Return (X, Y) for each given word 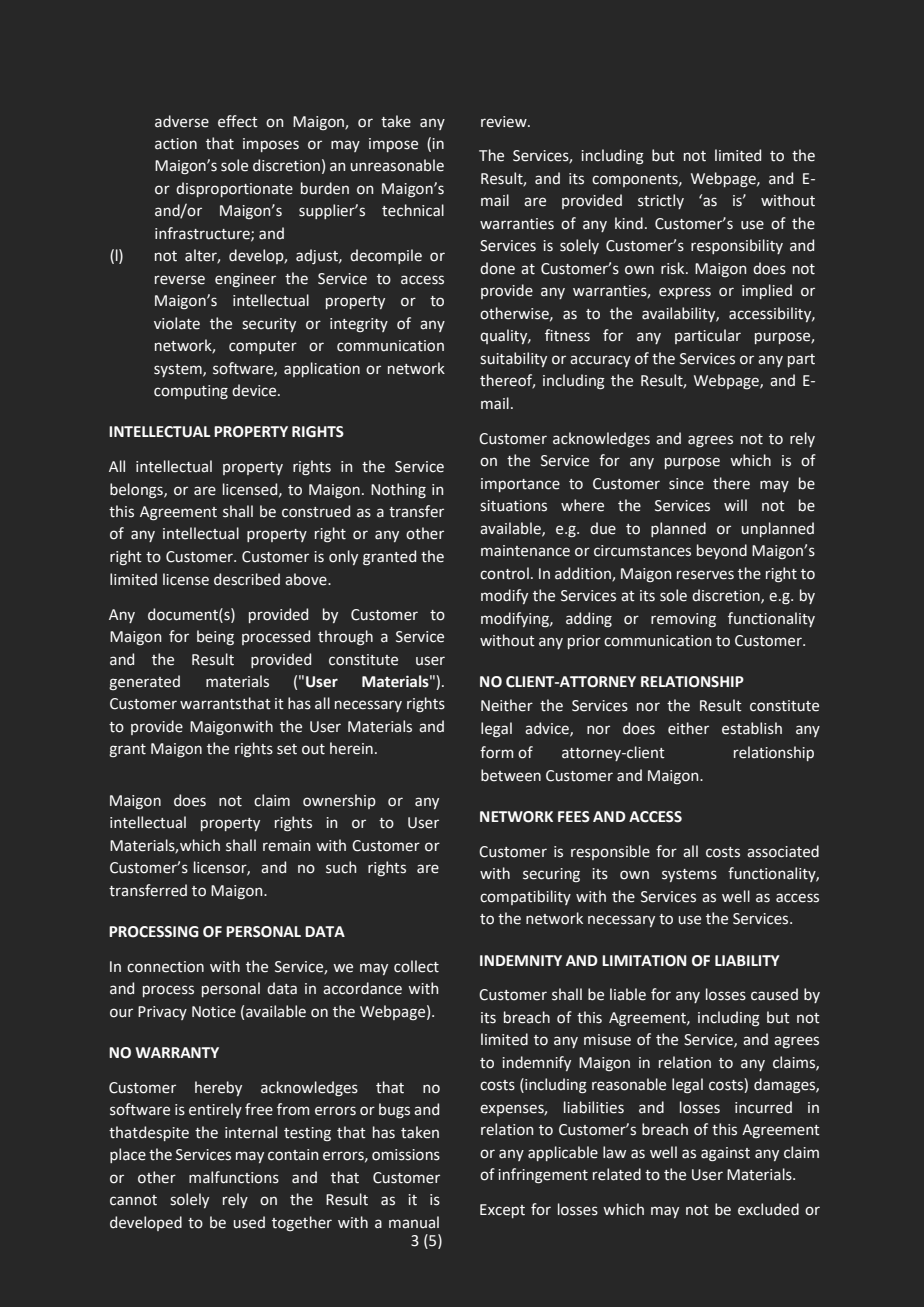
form (496, 752)
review (505, 122)
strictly (661, 201)
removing (683, 620)
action (176, 144)
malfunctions (234, 1177)
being (215, 637)
